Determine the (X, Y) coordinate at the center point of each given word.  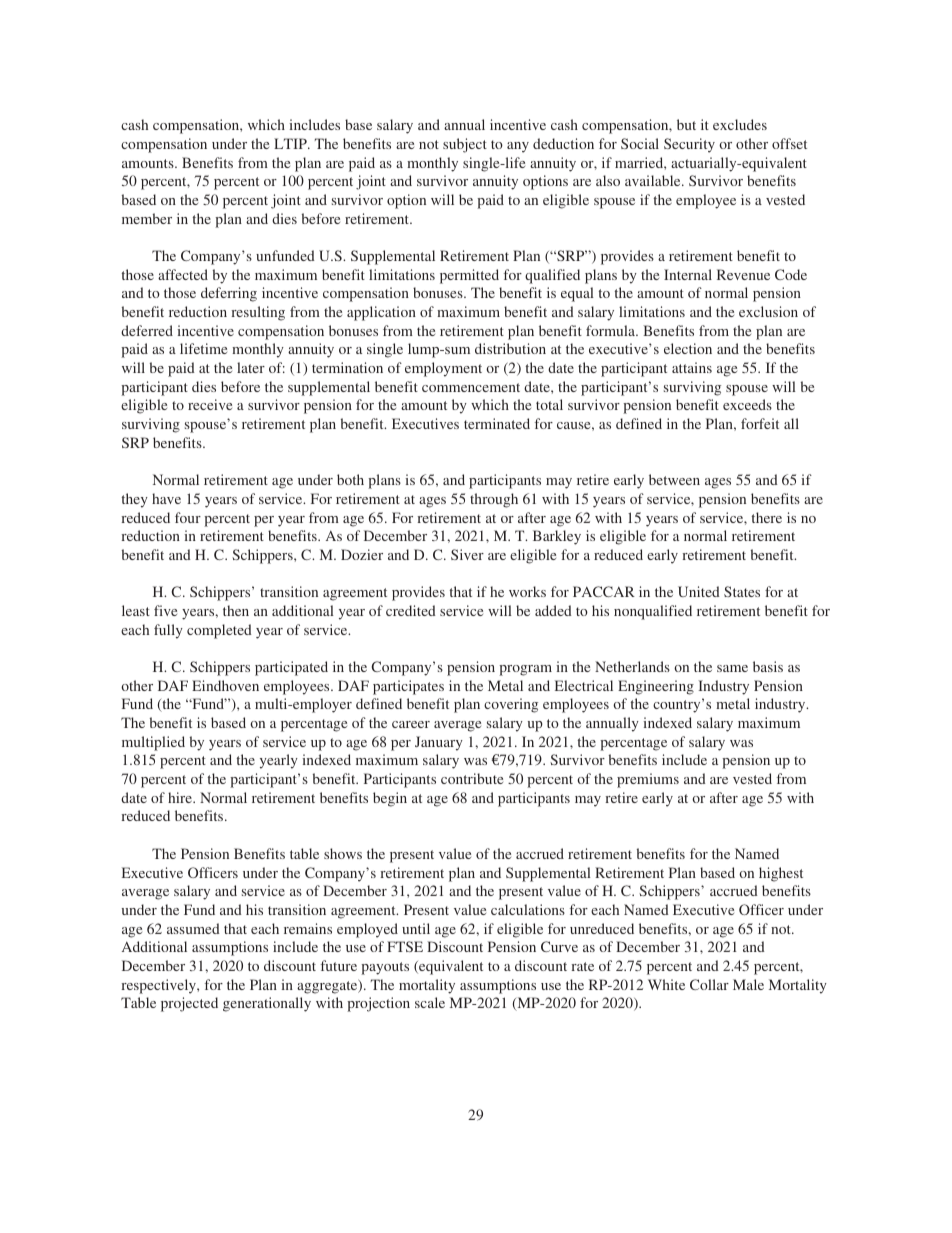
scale (430, 1002)
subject (465, 145)
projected (189, 1004)
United (699, 591)
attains (692, 367)
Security (689, 145)
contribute (472, 778)
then (236, 610)
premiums (648, 780)
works (527, 591)
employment (443, 369)
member (147, 218)
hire (181, 797)
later (251, 367)
